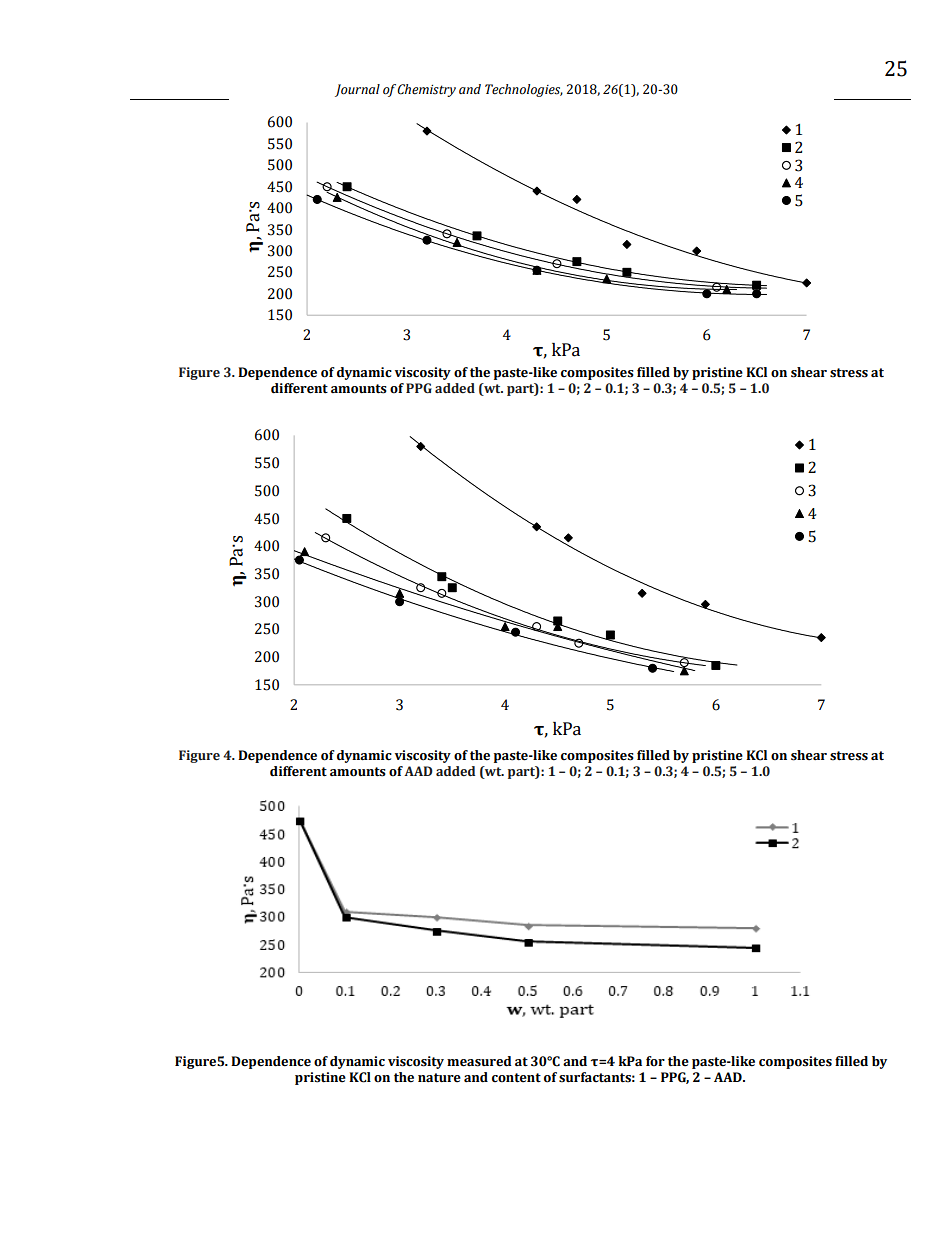 This page has width=952, height=1233. What do you see at coordinates (524, 90) in the page?
I see `Technologies` at bounding box center [524, 90].
